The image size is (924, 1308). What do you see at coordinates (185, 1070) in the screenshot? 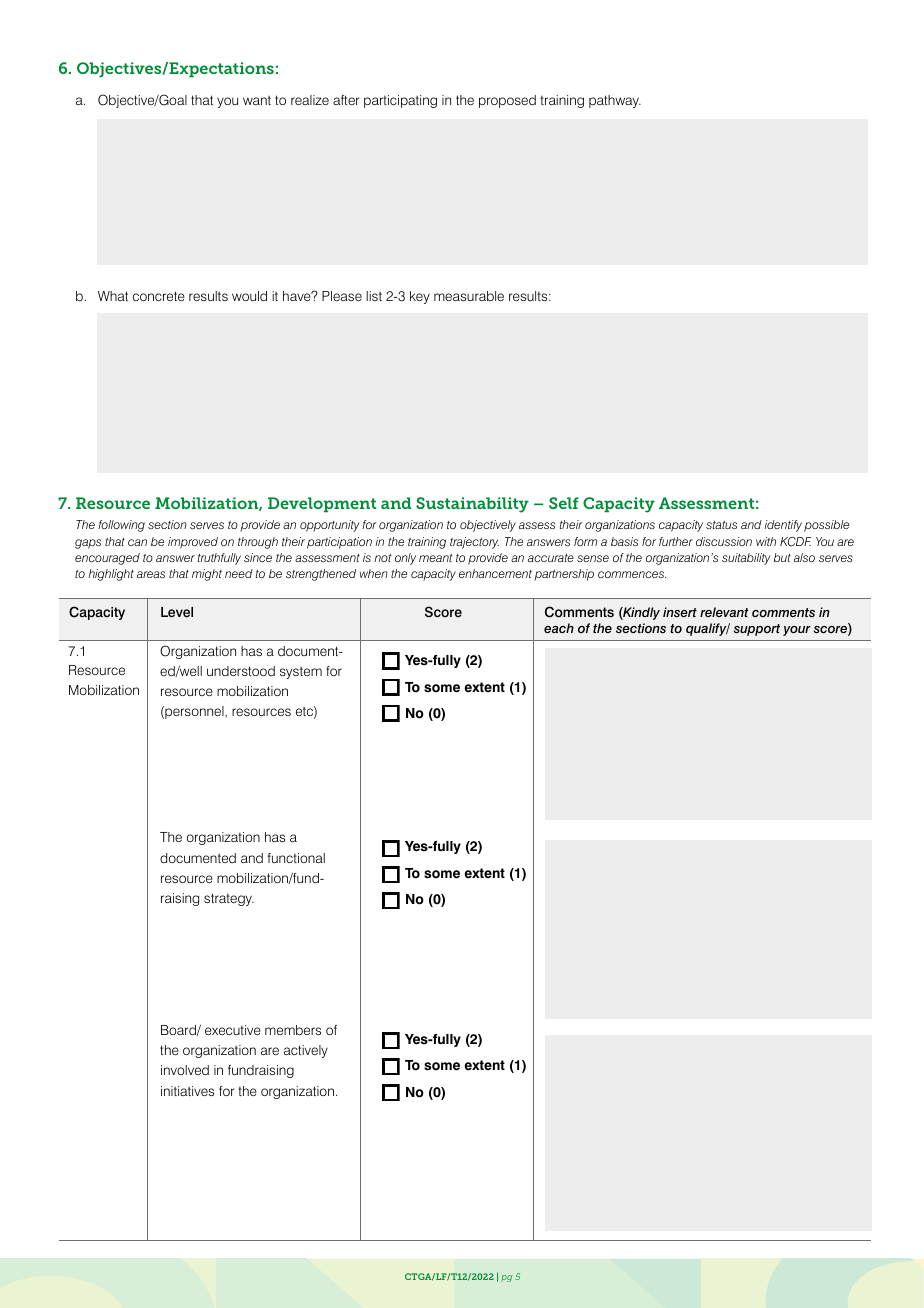
I see `involved` at bounding box center [185, 1070].
